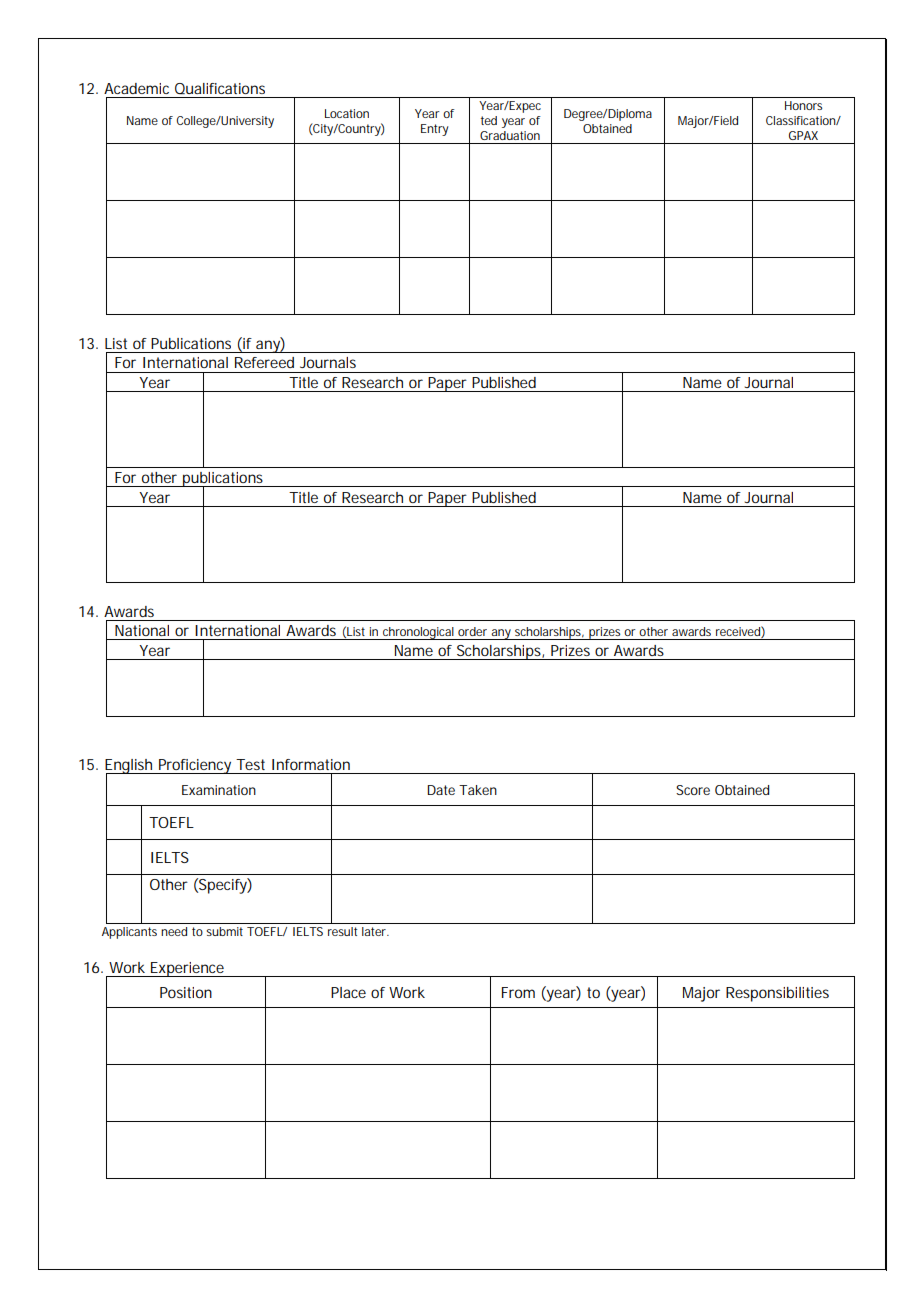 The height and width of the screenshot is (1308, 924). What do you see at coordinates (435, 130) in the screenshot?
I see `Entry` at bounding box center [435, 130].
